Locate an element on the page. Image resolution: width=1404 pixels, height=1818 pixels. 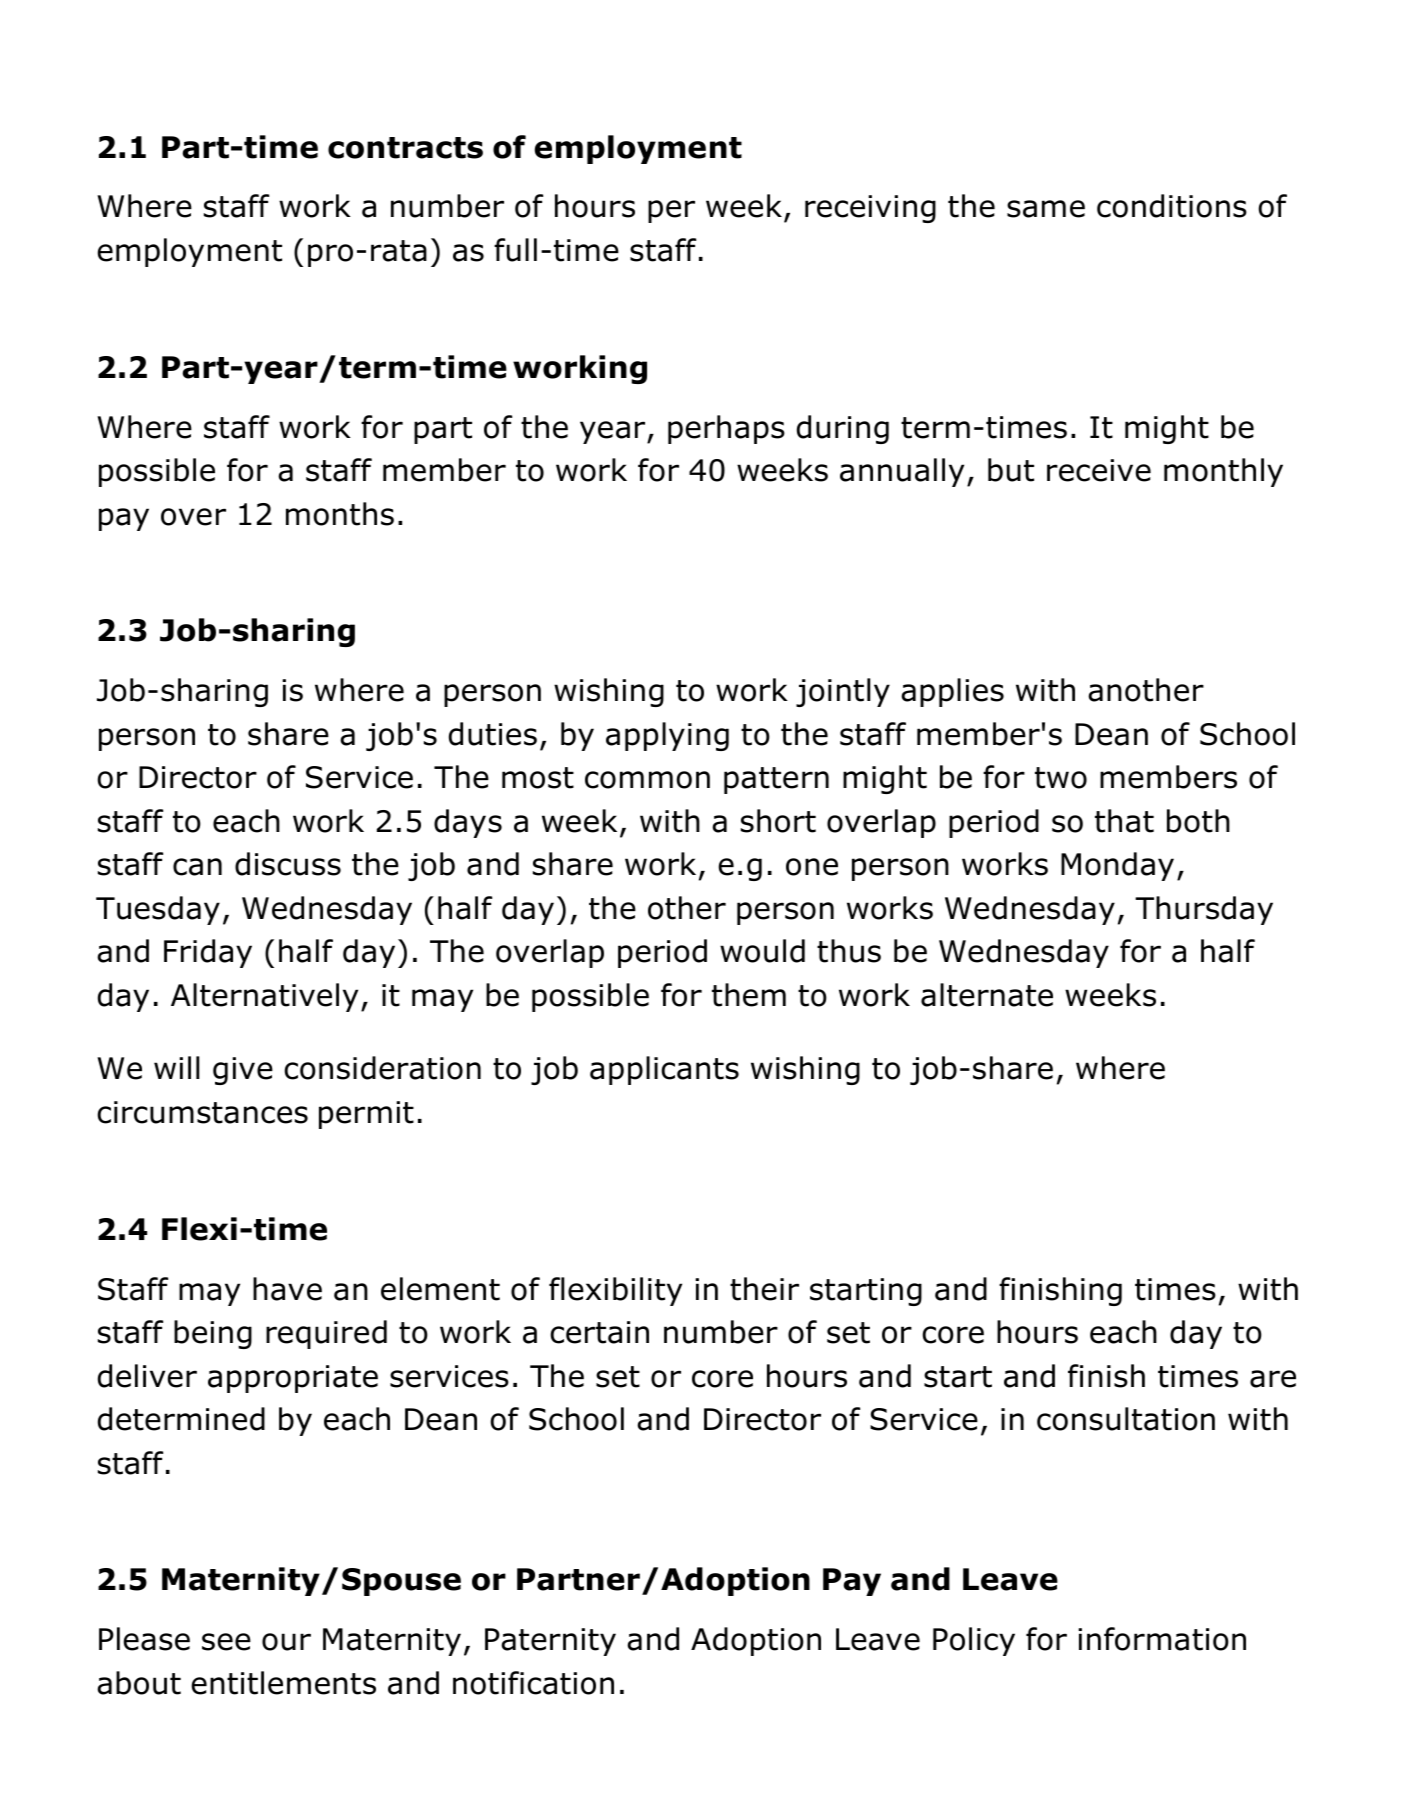
information is located at coordinates (1162, 1639).
